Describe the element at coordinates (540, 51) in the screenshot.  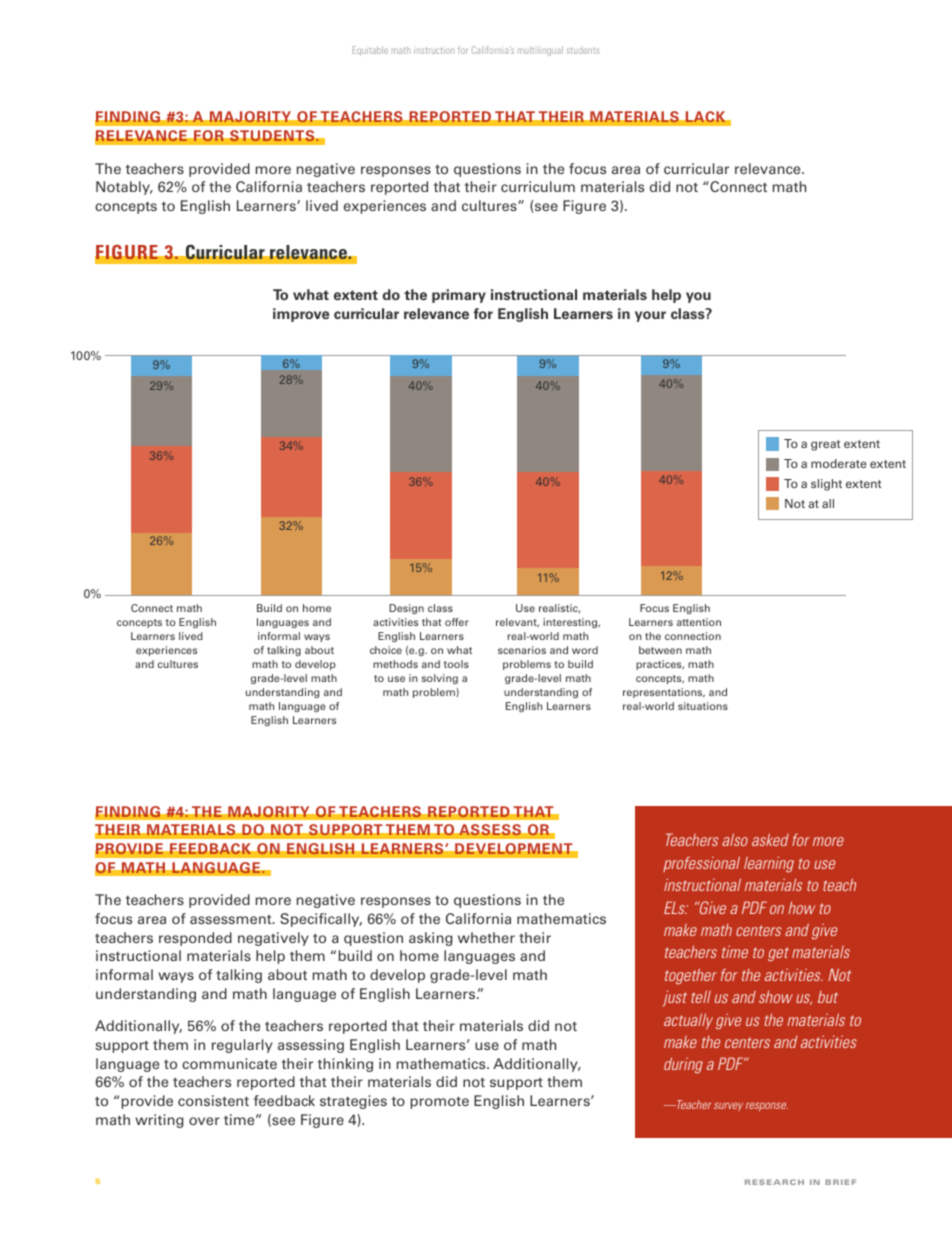
I see `multilingual` at that location.
